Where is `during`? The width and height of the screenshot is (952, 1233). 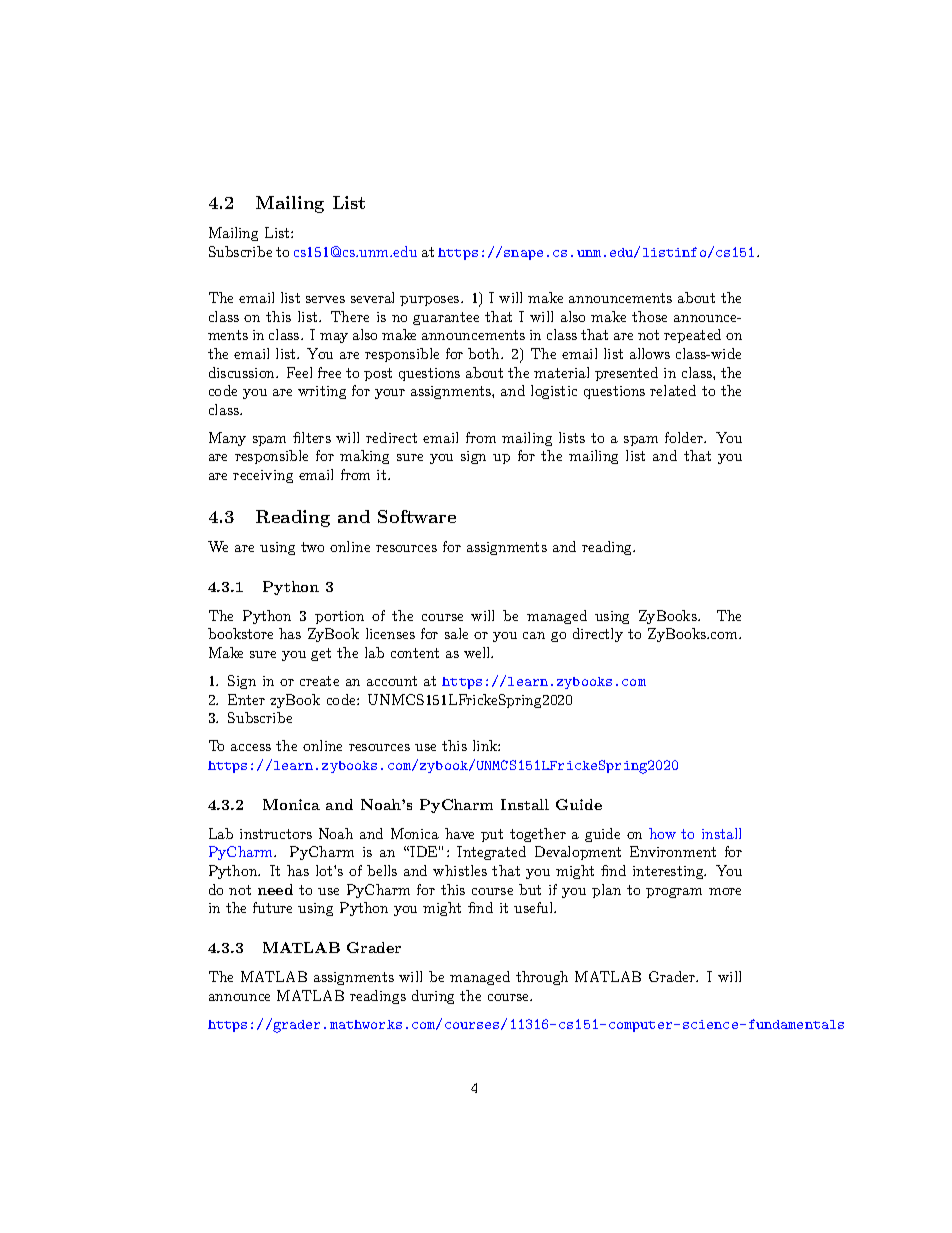 during is located at coordinates (433, 997).
